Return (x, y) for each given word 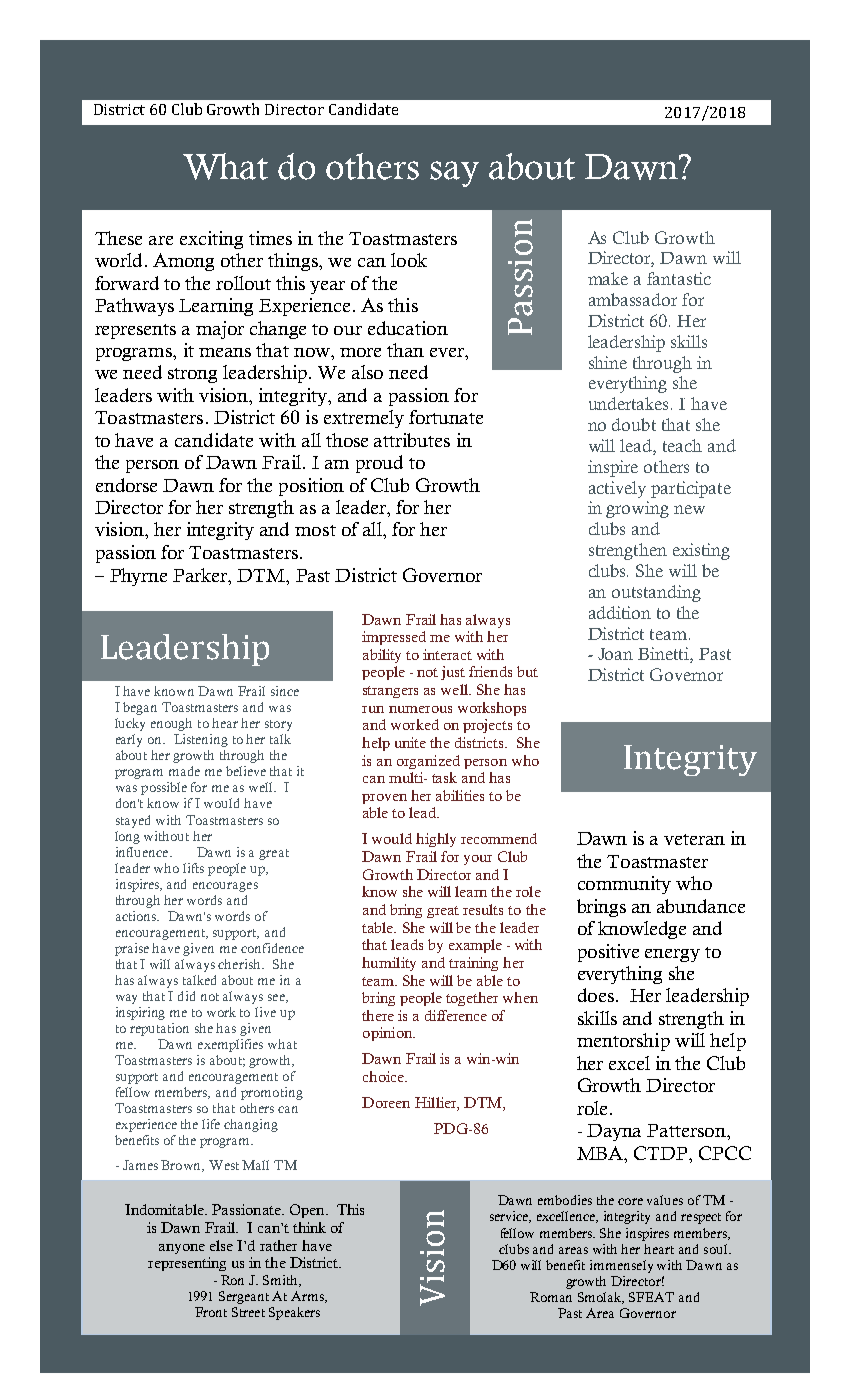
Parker (201, 575)
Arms (308, 1297)
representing (187, 1264)
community (624, 885)
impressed (394, 638)
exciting (211, 240)
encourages (225, 887)
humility (389, 964)
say (454, 174)
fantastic (679, 278)
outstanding (656, 593)
